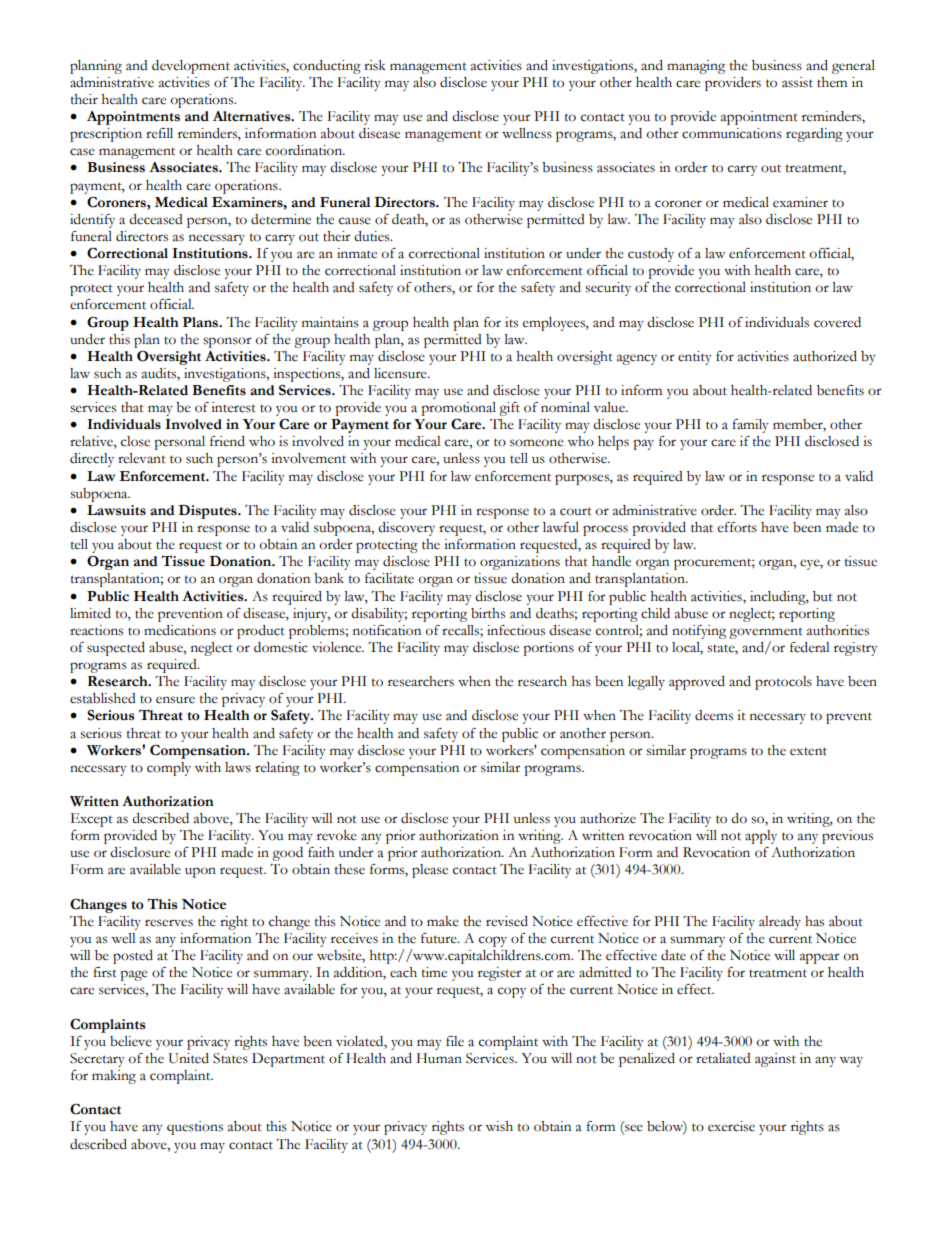 The image size is (952, 1233). Describe the element at coordinates (375, 65) in the document. I see `risk` at that location.
